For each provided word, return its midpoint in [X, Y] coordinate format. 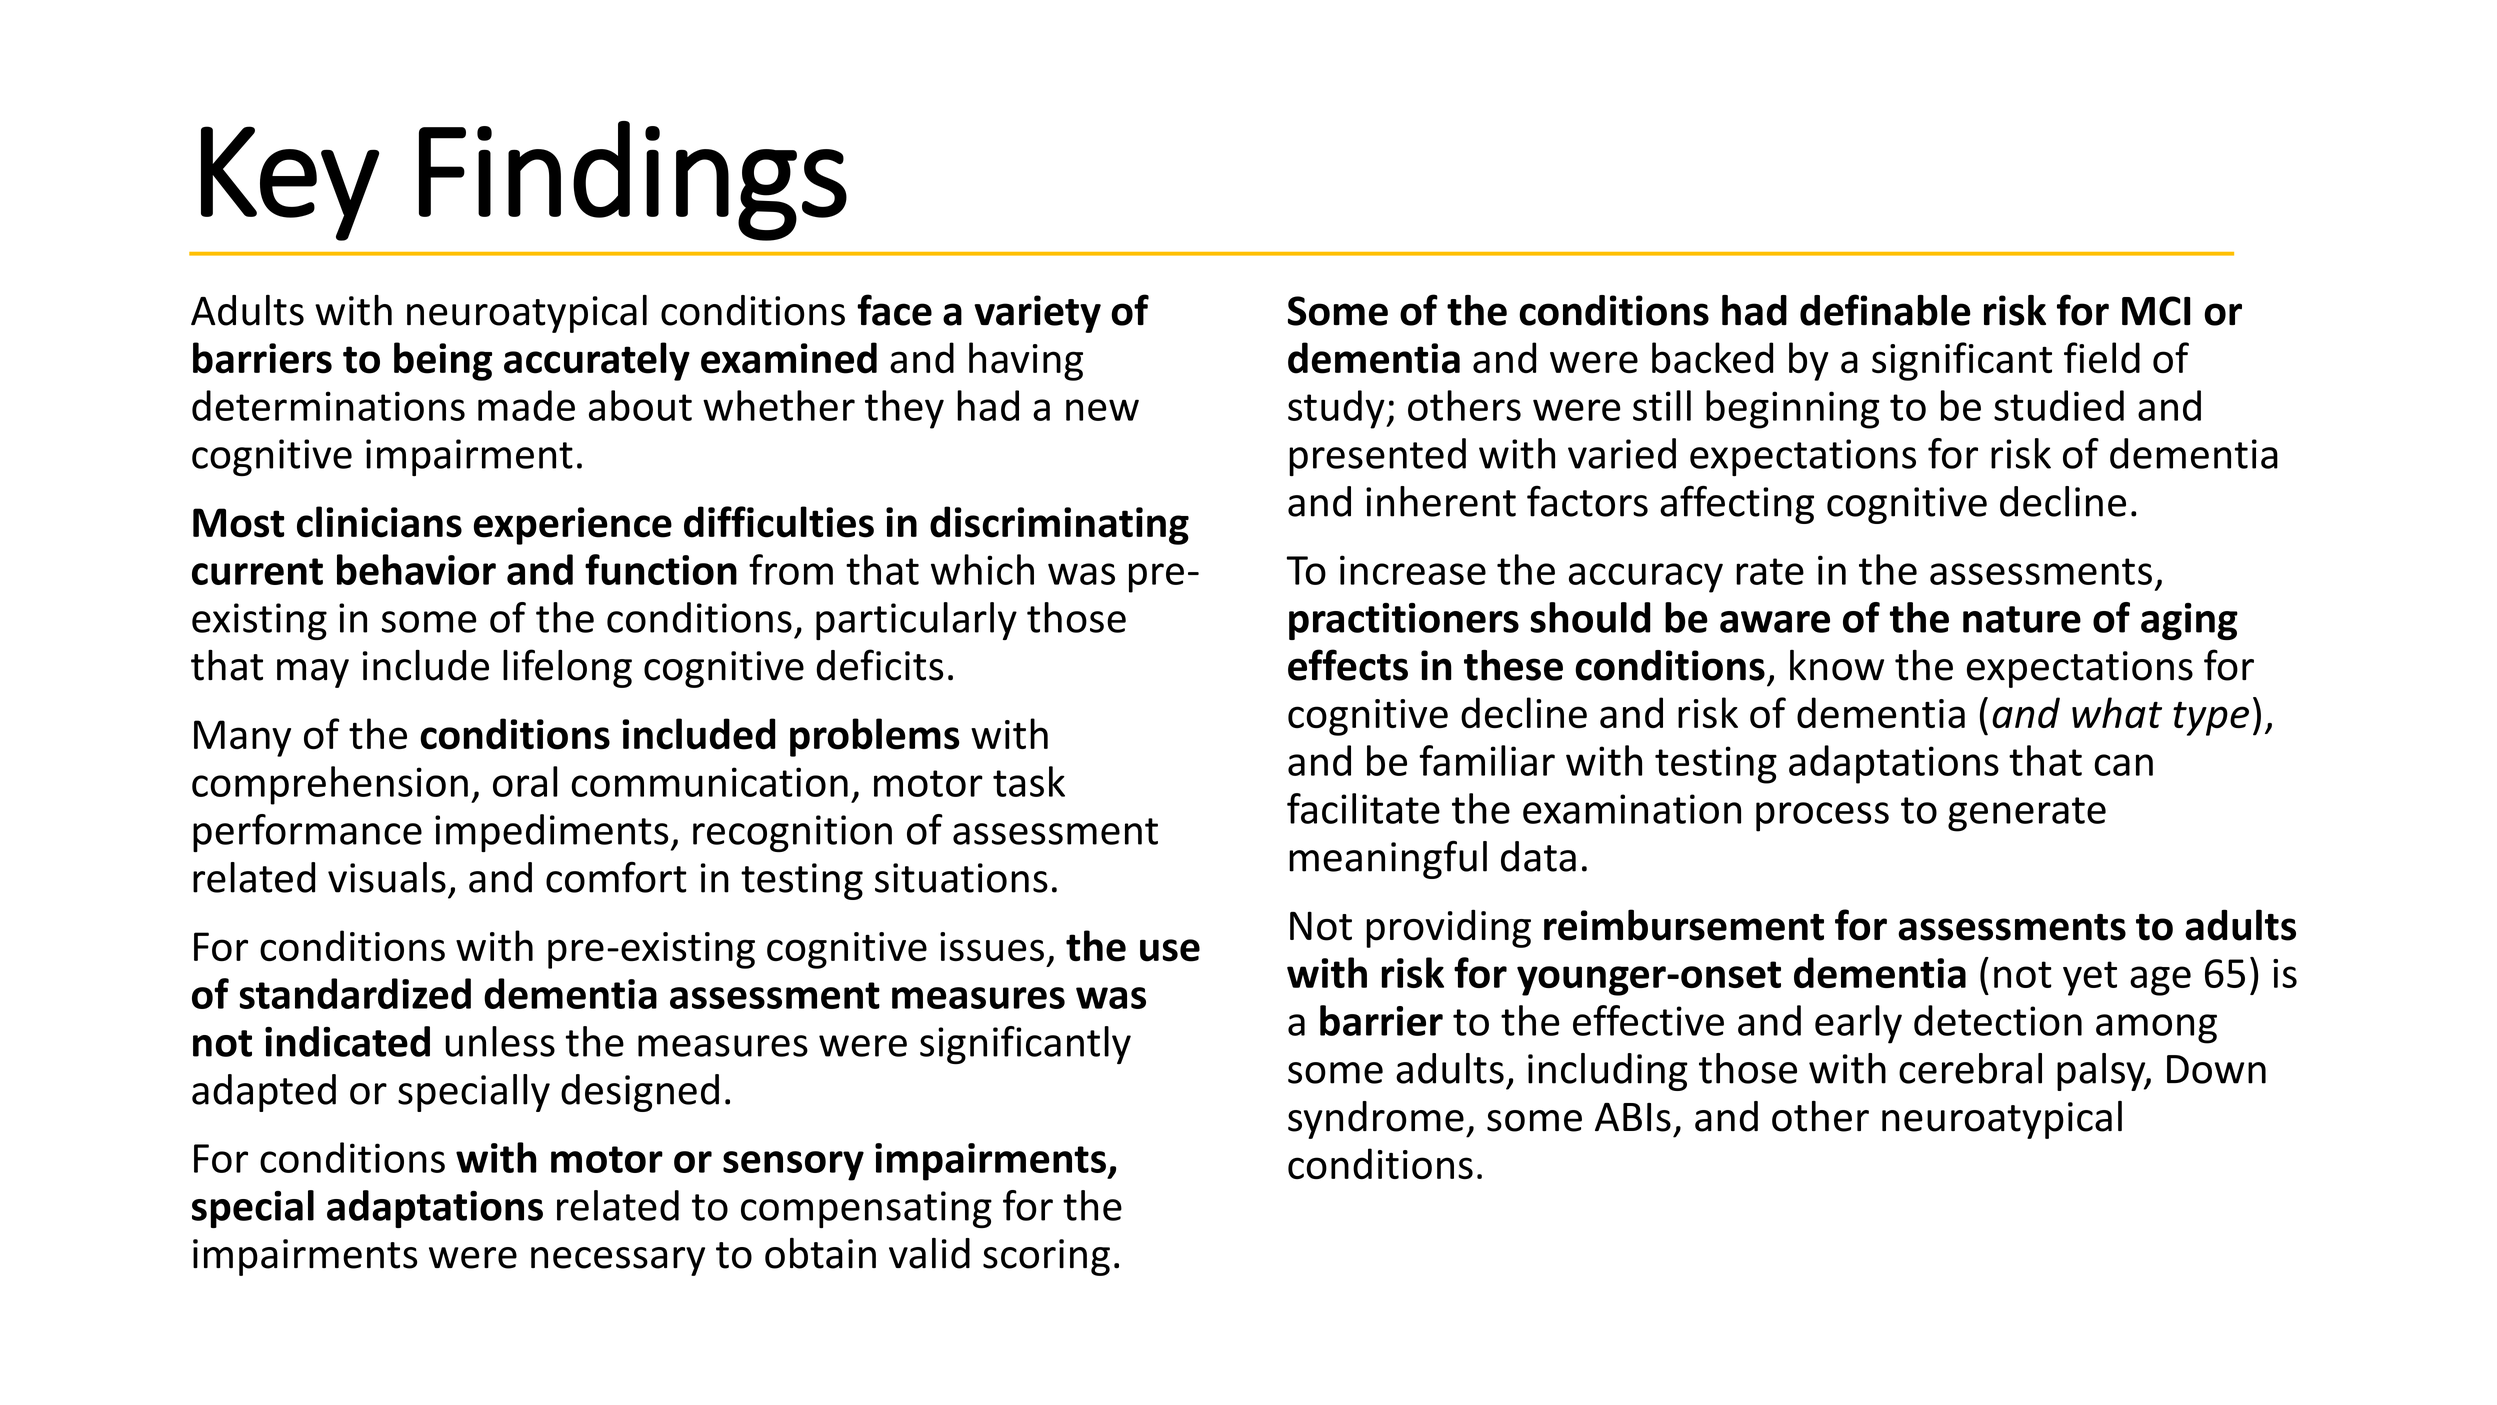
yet [2090, 978]
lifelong [567, 668]
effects [1348, 665]
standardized [355, 993]
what [2117, 713]
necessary [618, 1261]
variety [1037, 314]
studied [2059, 405]
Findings [633, 181]
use [1170, 950]
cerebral [1970, 1068]
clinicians [379, 522]
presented [1377, 457]
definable [1885, 310]
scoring [1046, 1257]
